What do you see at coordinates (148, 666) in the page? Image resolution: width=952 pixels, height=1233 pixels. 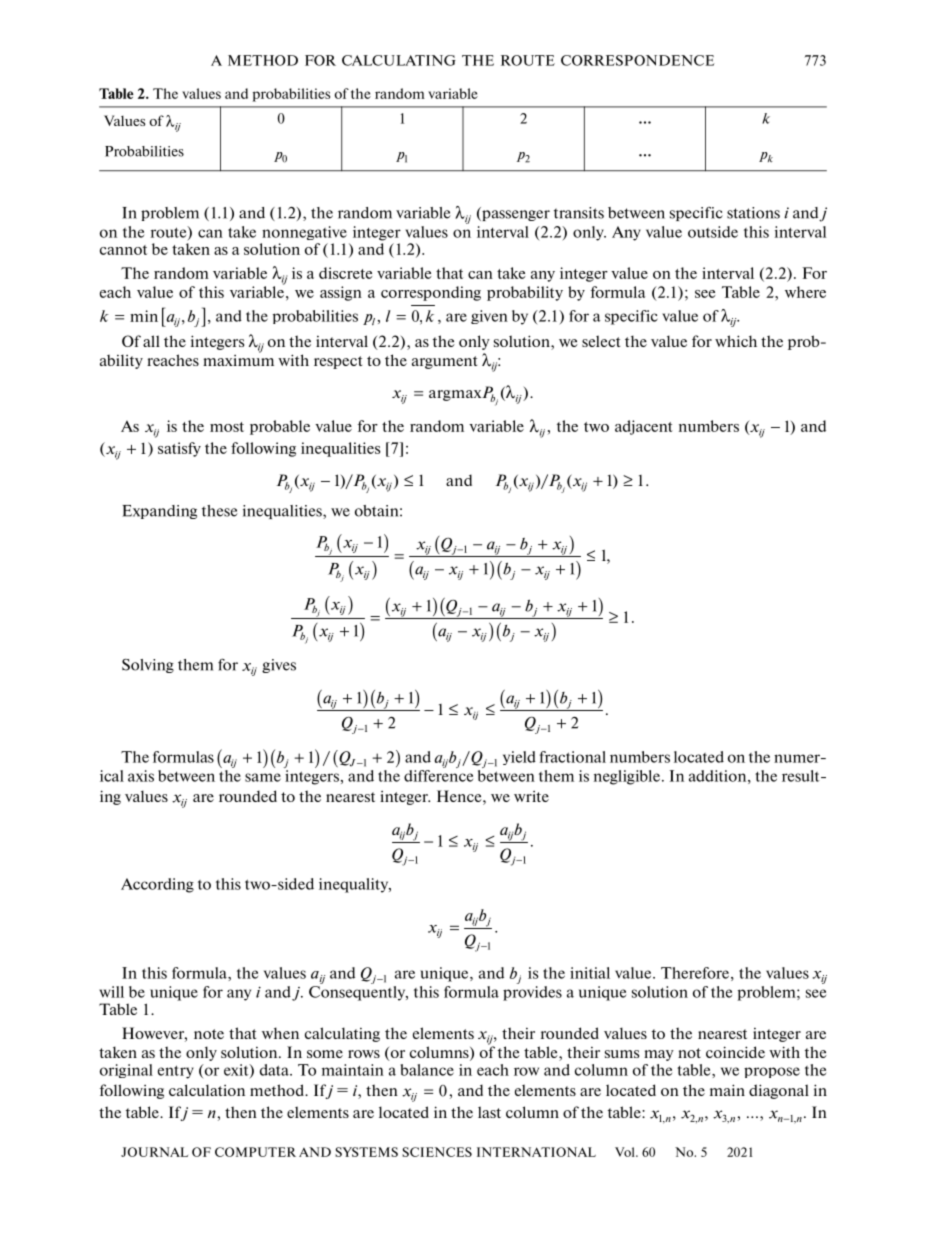 I see `Solving` at bounding box center [148, 666].
